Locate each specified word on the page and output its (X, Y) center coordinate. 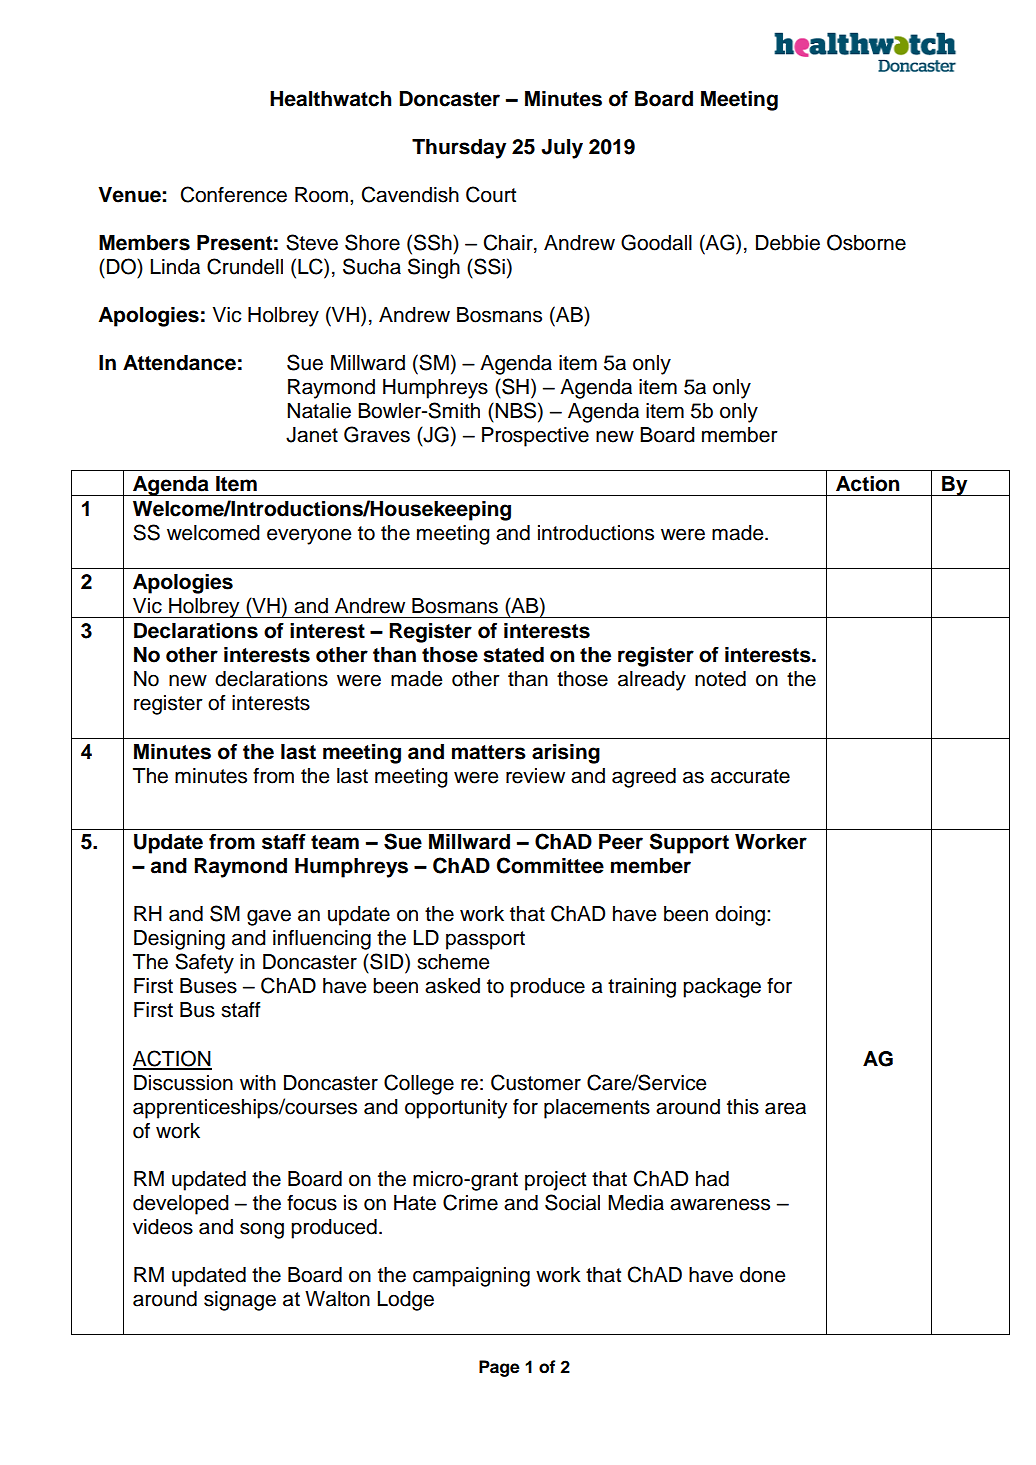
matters (489, 752)
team (335, 842)
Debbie (788, 243)
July (562, 149)
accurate (750, 776)
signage (240, 1301)
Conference (234, 194)
